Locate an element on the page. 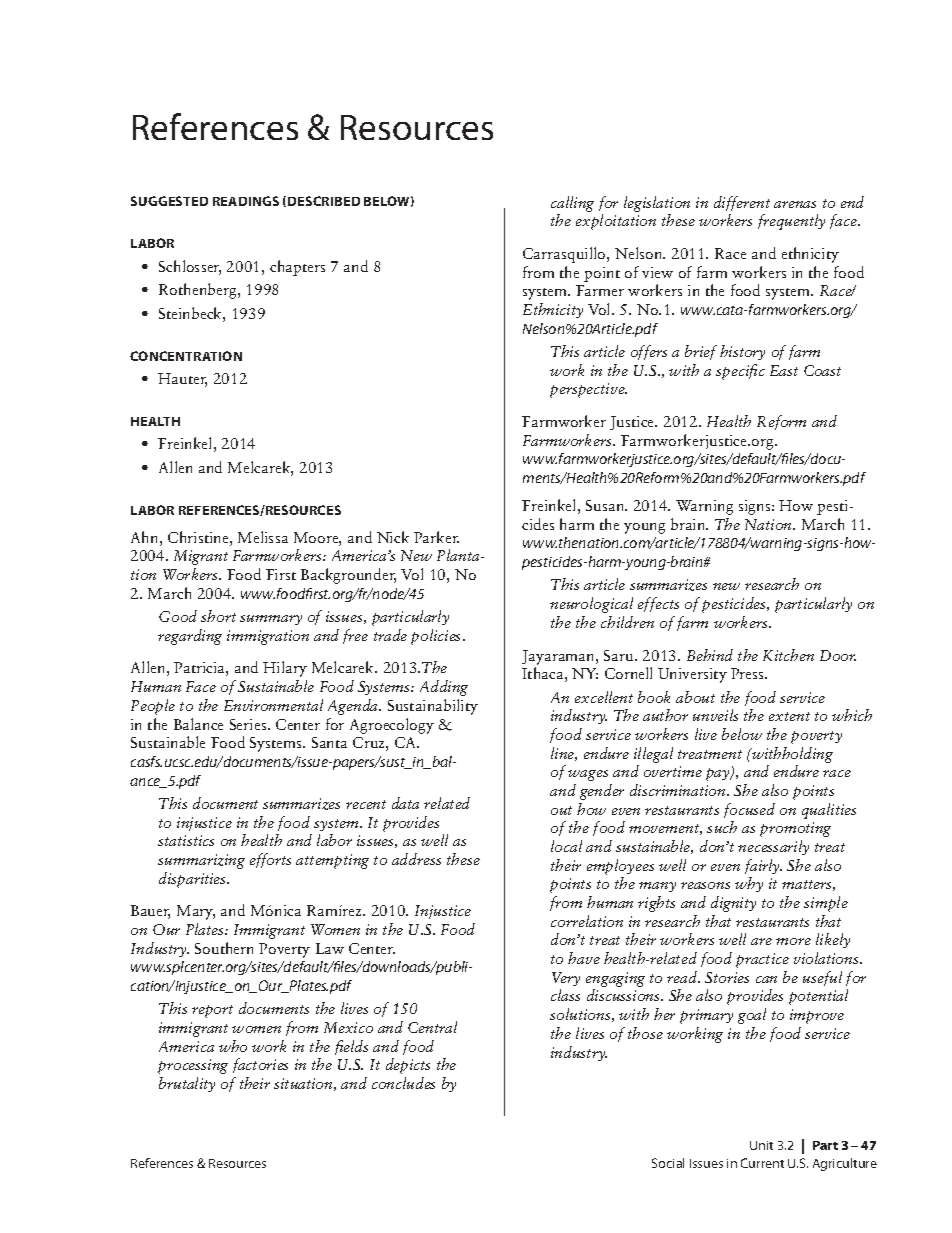 This page has height=1233, width=952. Adding is located at coordinates (444, 688).
